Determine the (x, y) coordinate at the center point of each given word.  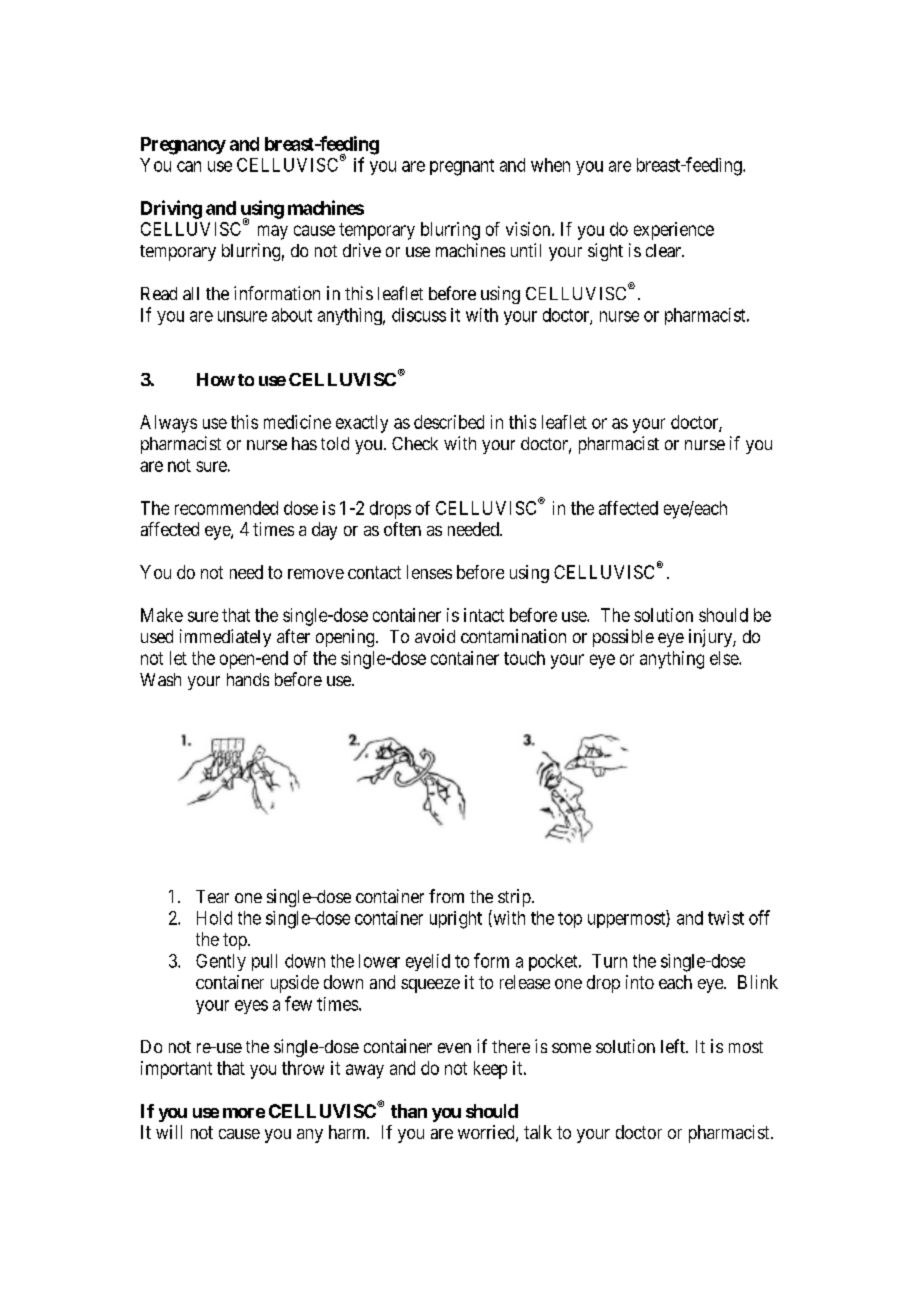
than (409, 1111)
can (189, 166)
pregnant (462, 167)
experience (674, 231)
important (176, 1070)
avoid (435, 636)
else (725, 658)
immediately (225, 638)
